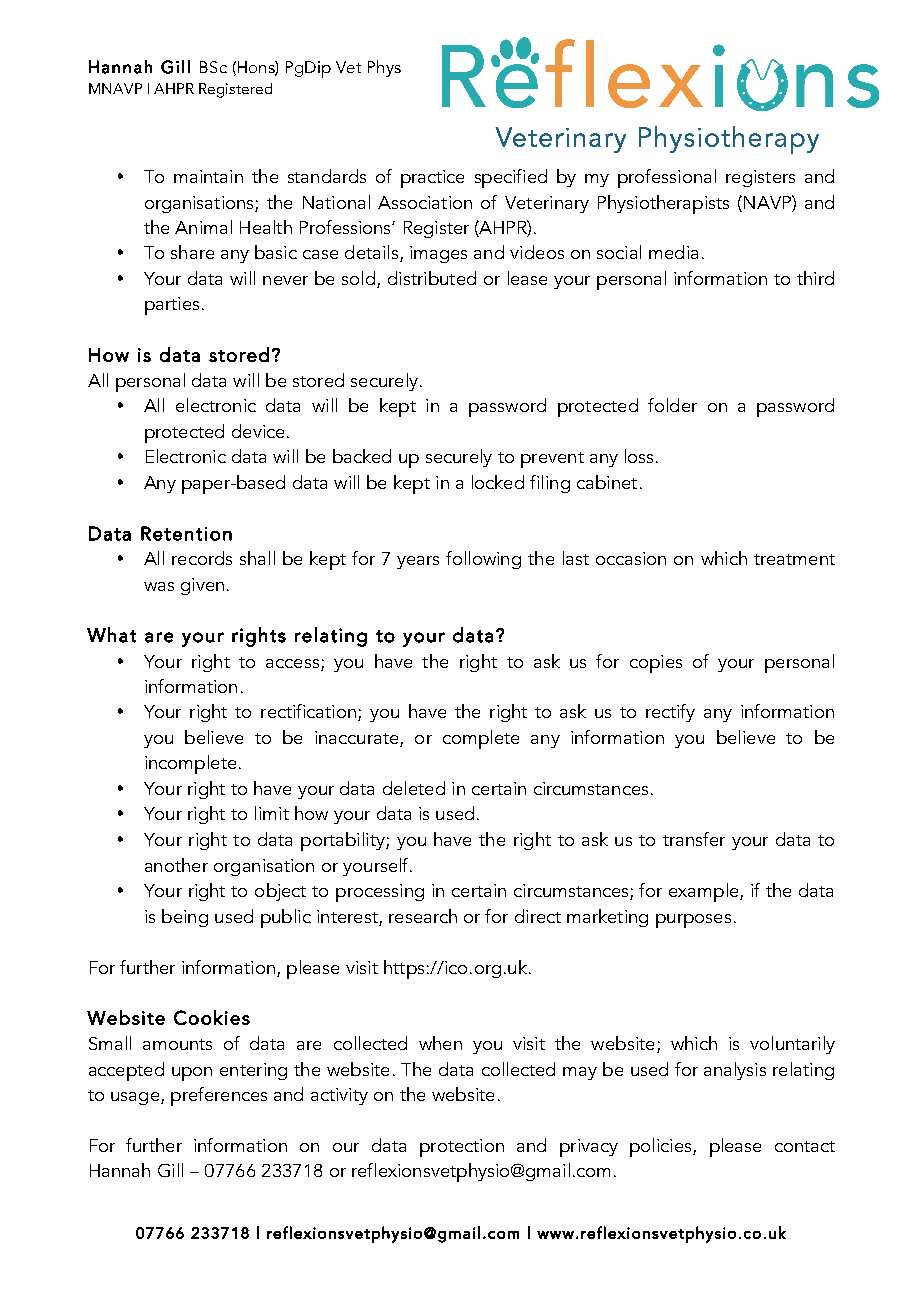 This screenshot has height=1308, width=924. What do you see at coordinates (203, 227) in the screenshot?
I see `Animal` at bounding box center [203, 227].
